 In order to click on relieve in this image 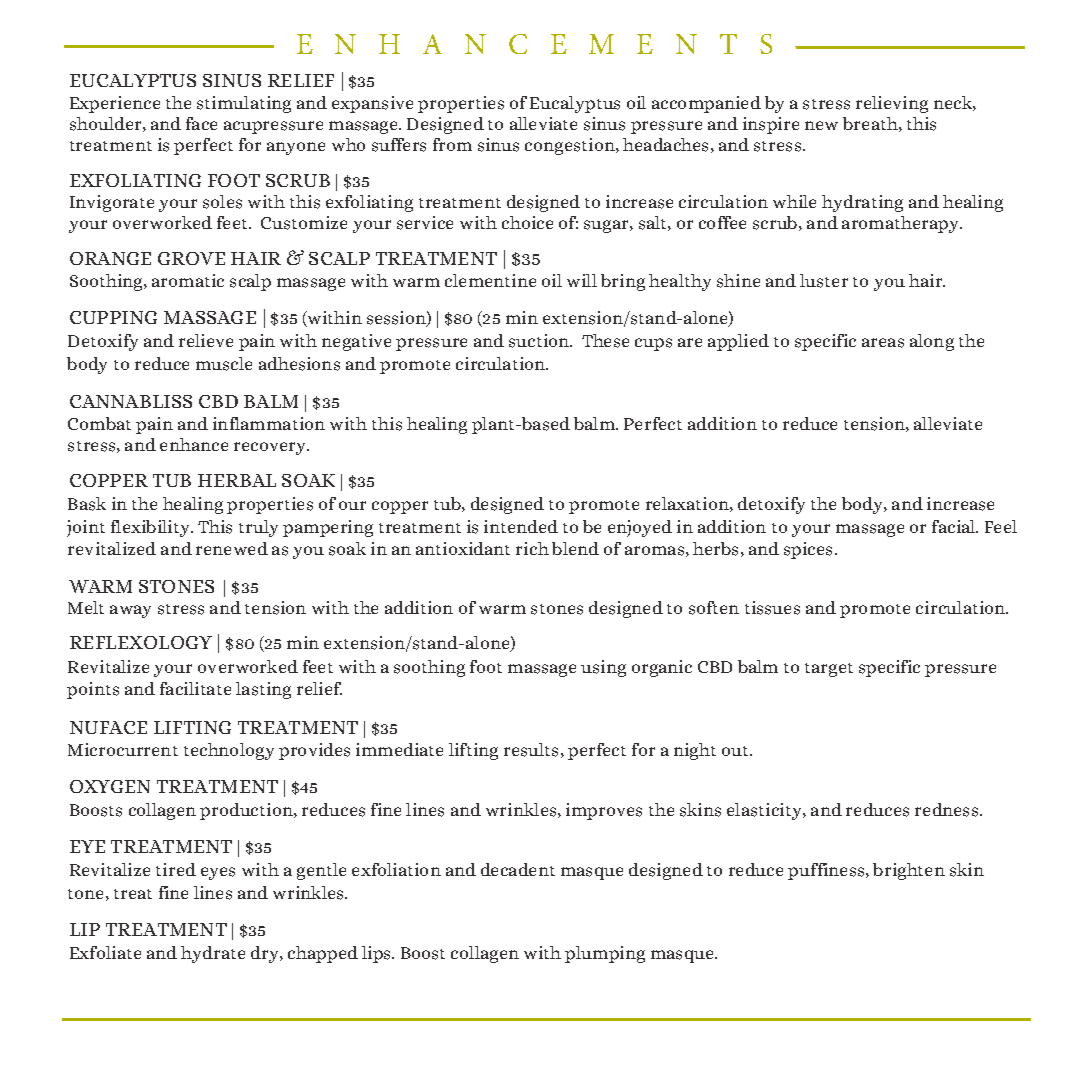, I will do `click(206, 340)`.
